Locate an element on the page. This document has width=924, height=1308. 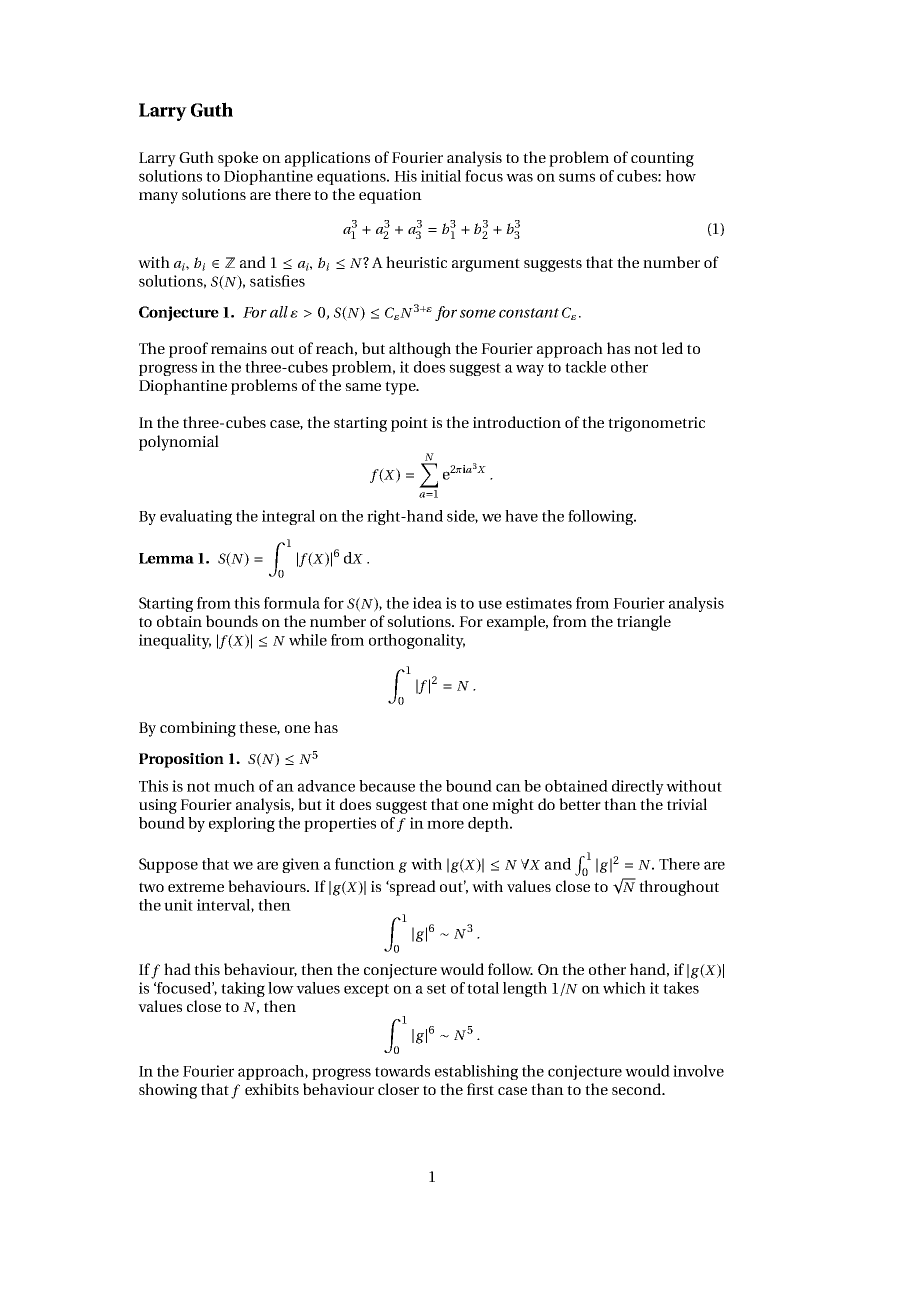
showing is located at coordinates (168, 1091).
